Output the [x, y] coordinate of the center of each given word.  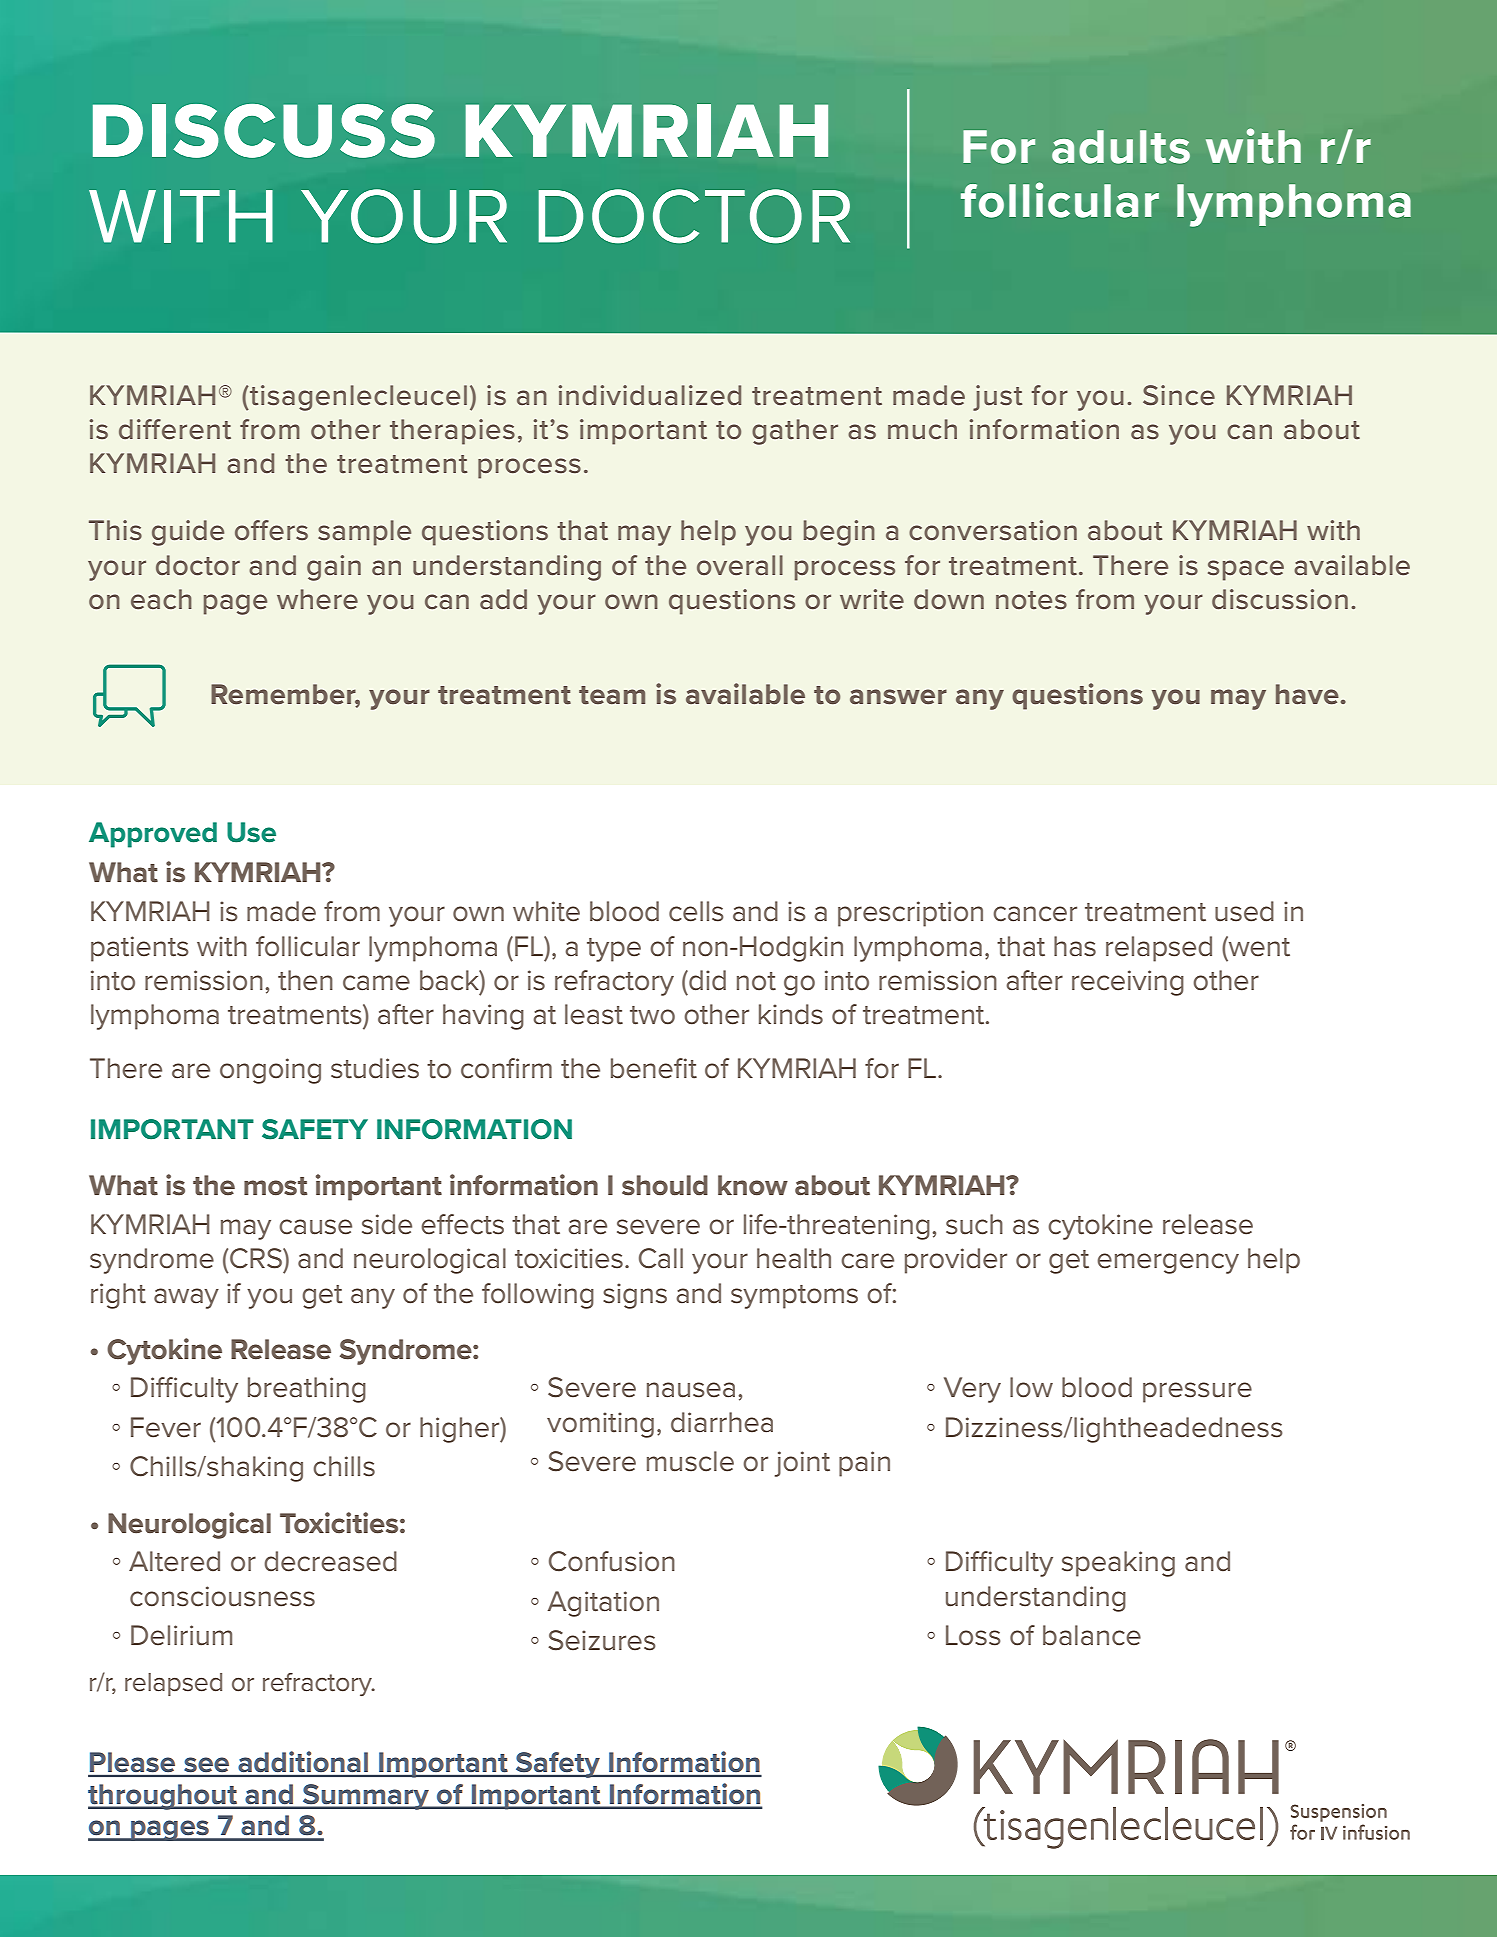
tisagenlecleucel [357, 398]
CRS [257, 1258]
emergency [1168, 1263]
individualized [650, 395]
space [1246, 570]
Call [661, 1258]
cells [696, 911]
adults [1121, 147]
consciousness [222, 1596]
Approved [153, 835]
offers [271, 530]
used [1244, 911]
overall [740, 565]
